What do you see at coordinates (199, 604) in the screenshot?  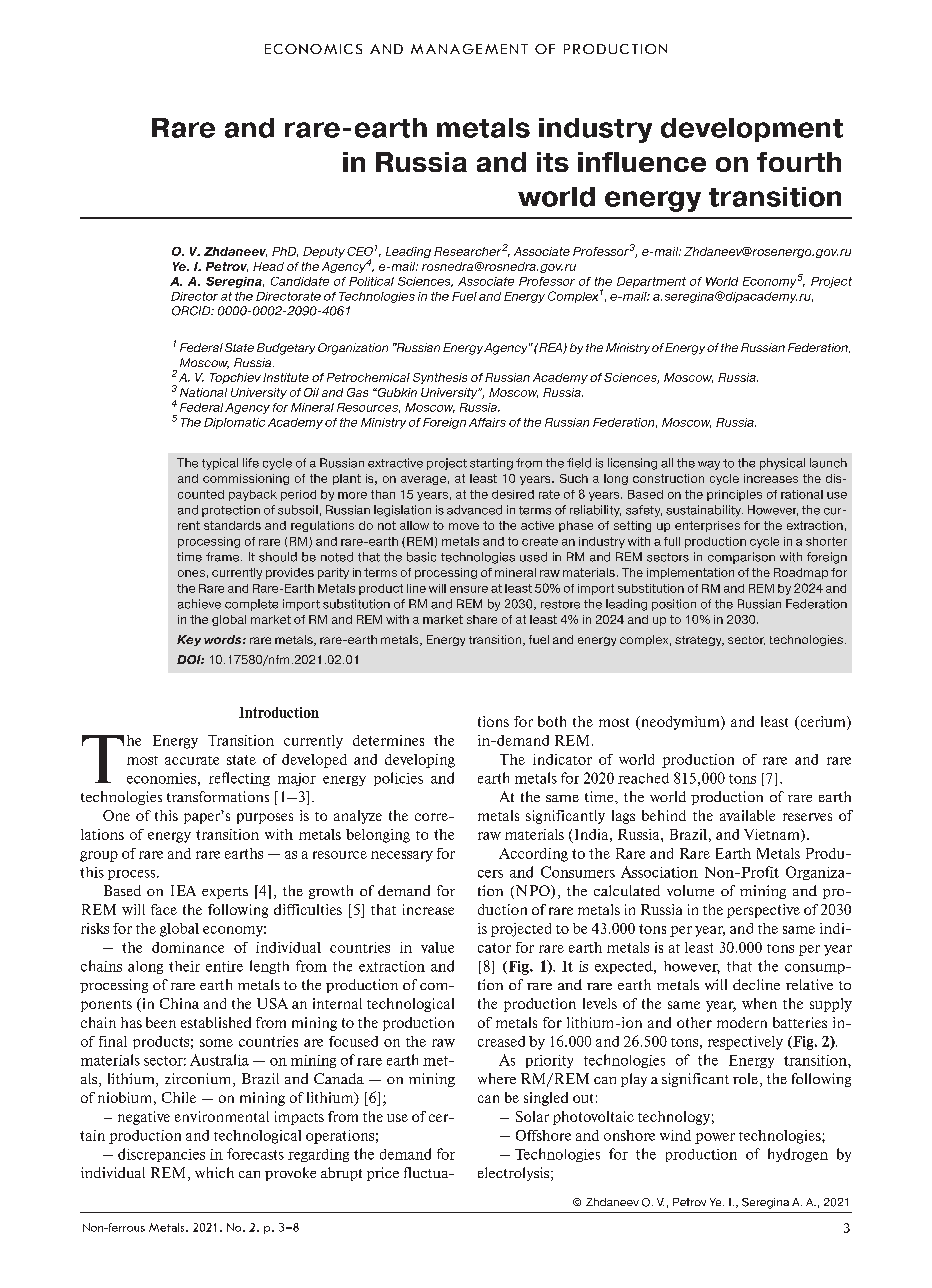 I see `achieve` at bounding box center [199, 604].
